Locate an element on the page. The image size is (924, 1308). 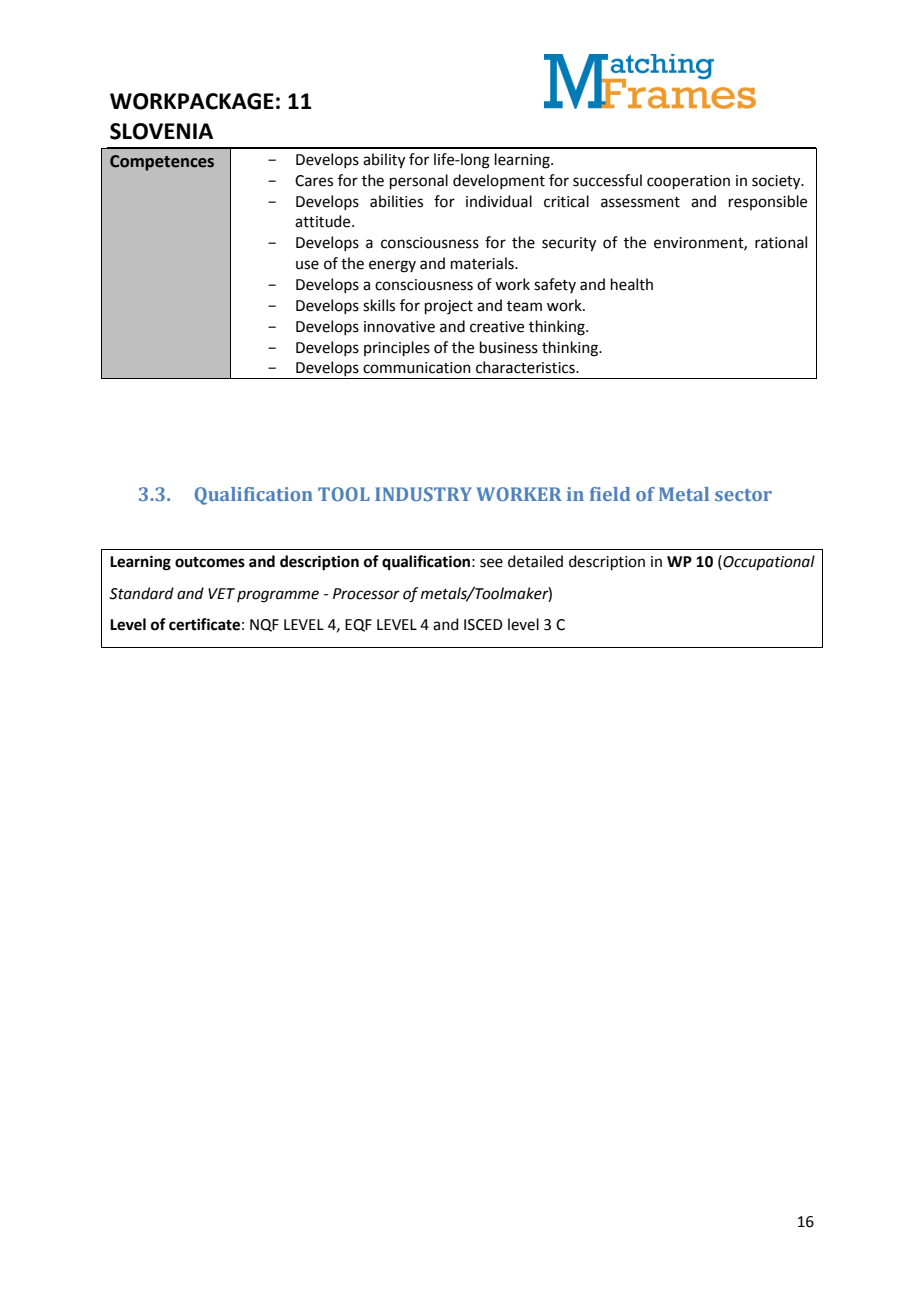
health is located at coordinates (632, 284).
